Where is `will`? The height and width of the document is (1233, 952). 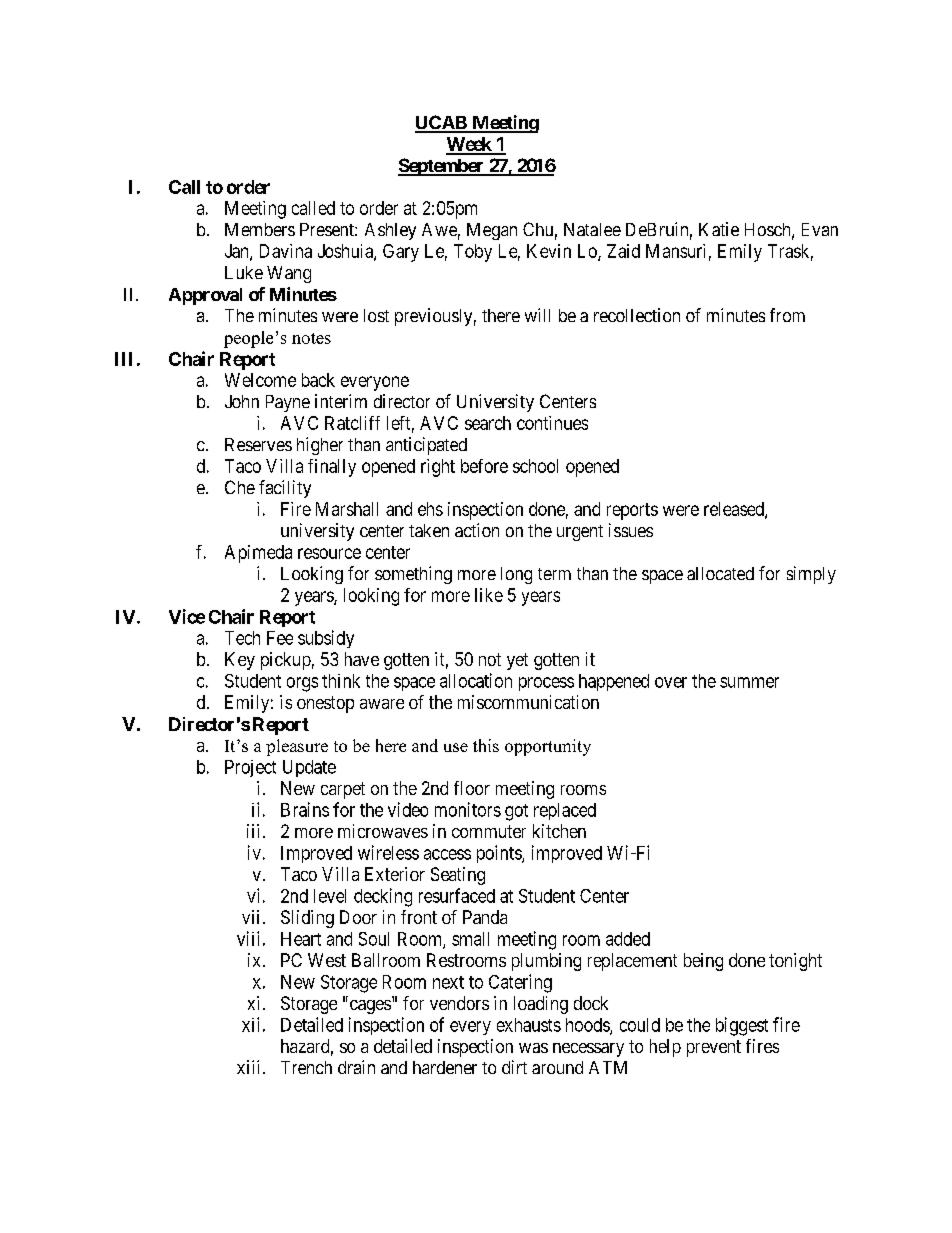
will is located at coordinates (537, 315).
